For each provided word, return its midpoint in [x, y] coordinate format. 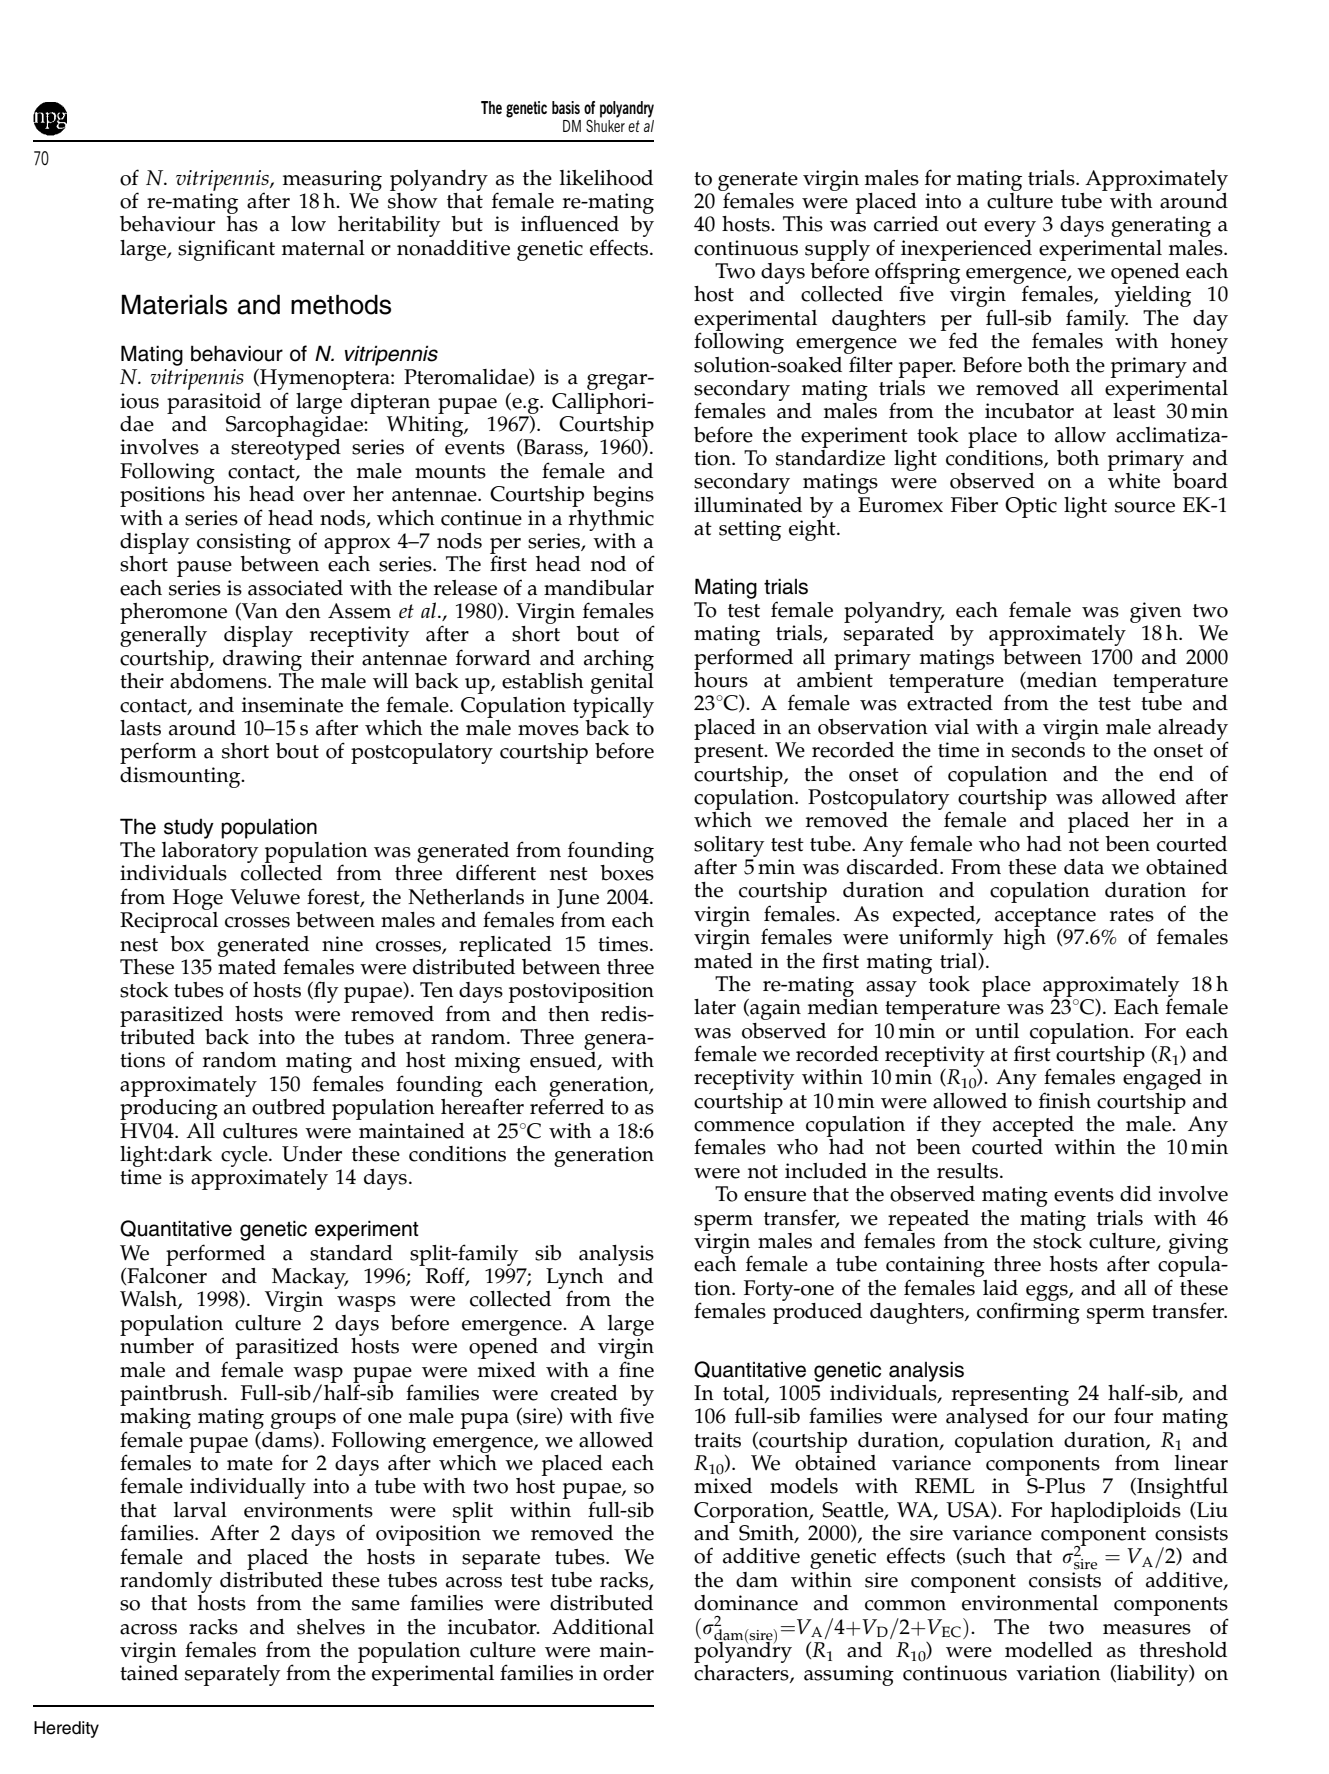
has [242, 224]
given [1156, 612]
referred [567, 1105]
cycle [245, 1156]
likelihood [606, 178]
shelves [331, 1627]
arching [619, 660]
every [1010, 229]
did [1136, 1194]
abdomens [219, 679]
